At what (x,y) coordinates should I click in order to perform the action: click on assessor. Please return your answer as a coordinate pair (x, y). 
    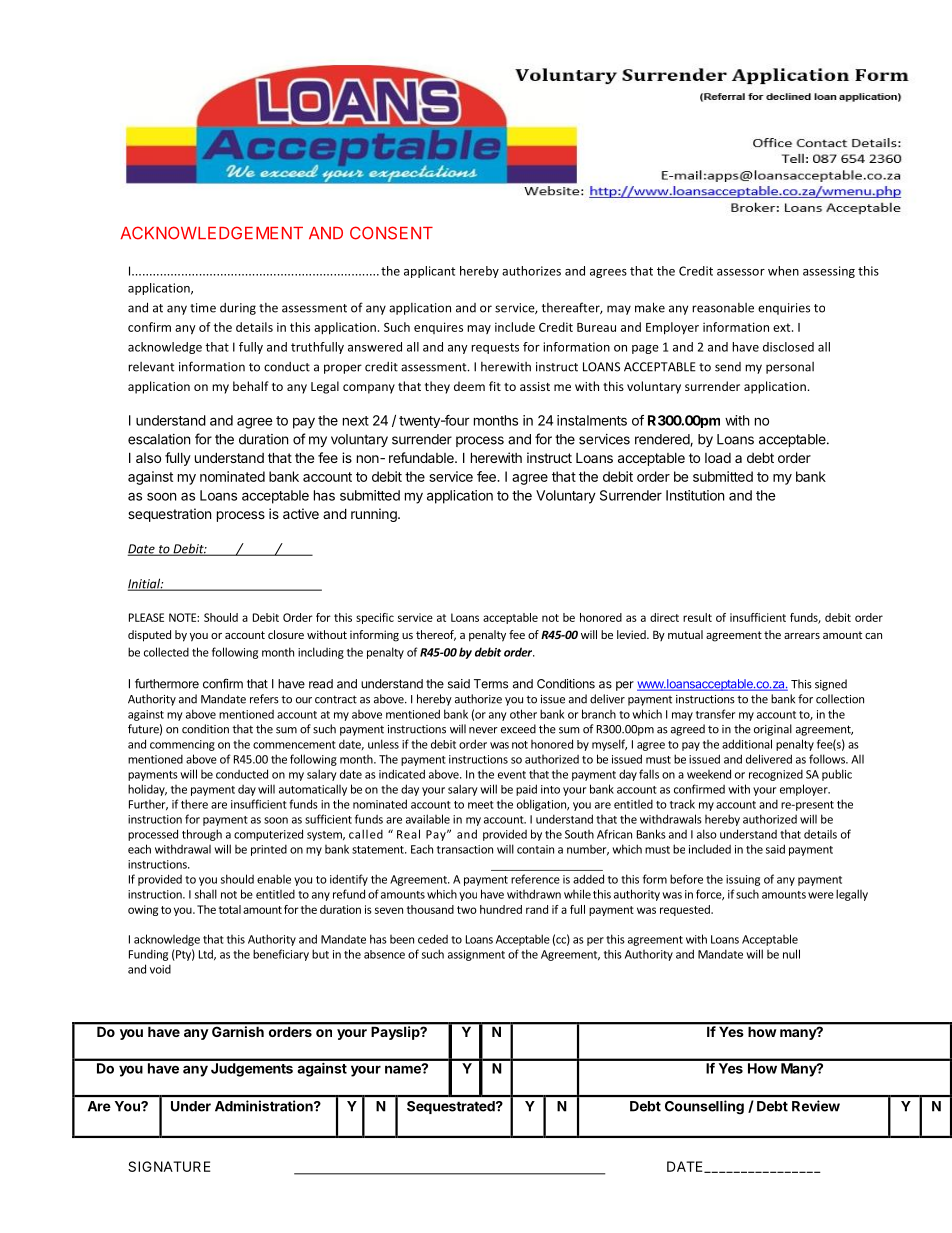
    Looking at the image, I should click on (741, 272).
